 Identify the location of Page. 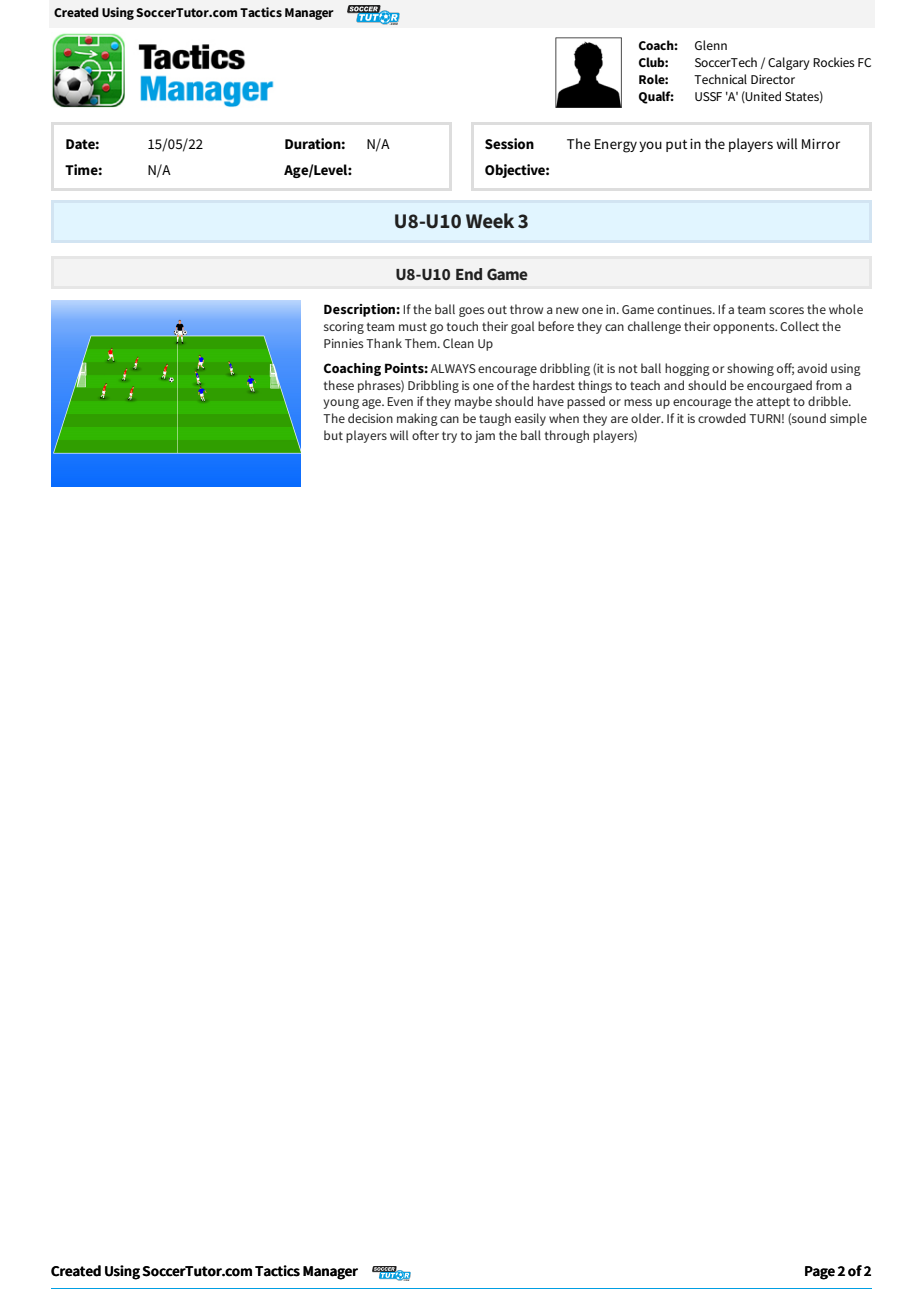
(820, 1273).
